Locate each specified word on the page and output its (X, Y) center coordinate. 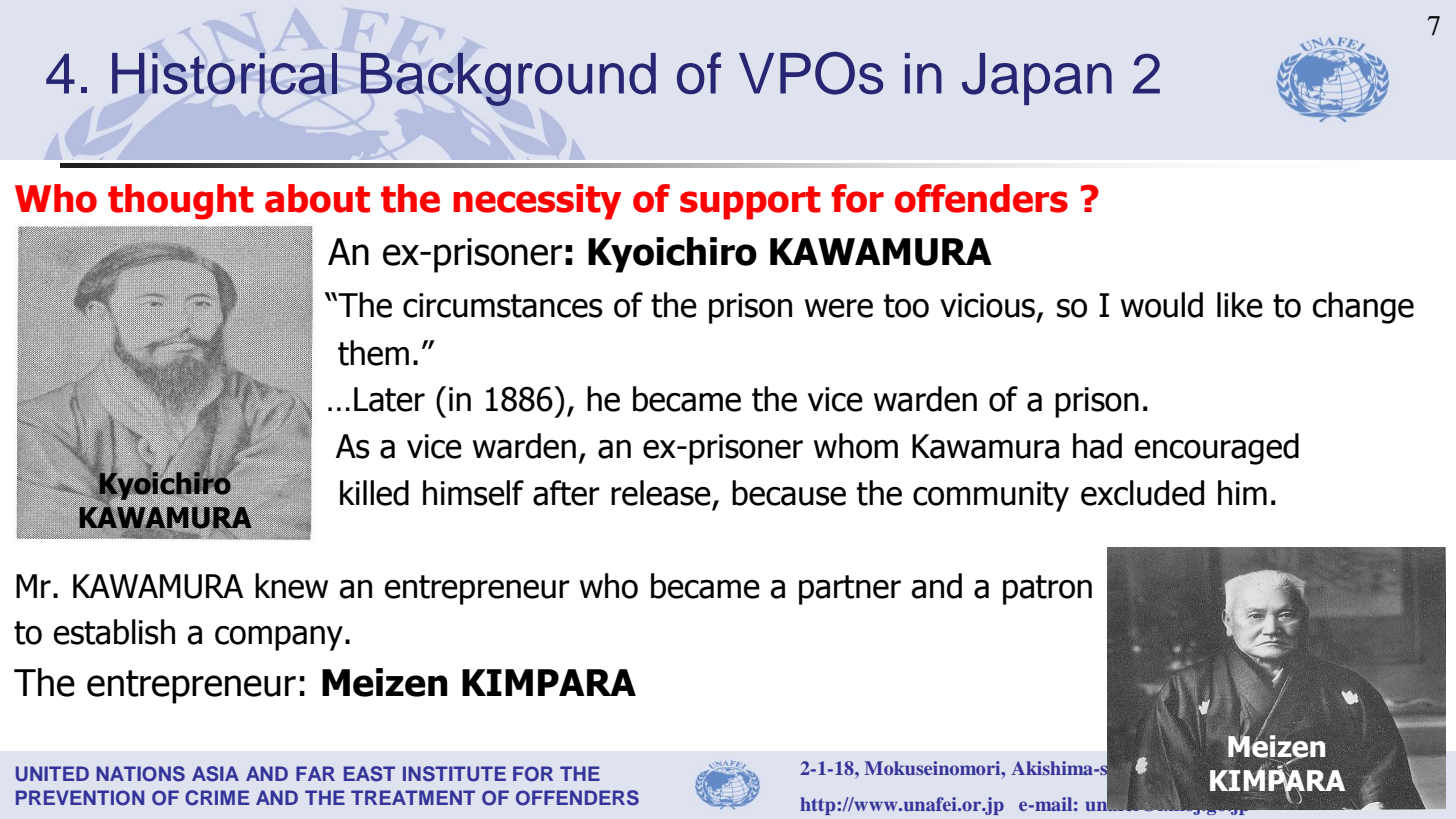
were (839, 308)
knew (291, 586)
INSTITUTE (454, 774)
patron (1047, 590)
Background (508, 79)
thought (181, 202)
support (750, 203)
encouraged (1217, 449)
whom (856, 446)
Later (389, 399)
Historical (224, 73)
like (1240, 305)
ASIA (215, 774)
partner (850, 590)
